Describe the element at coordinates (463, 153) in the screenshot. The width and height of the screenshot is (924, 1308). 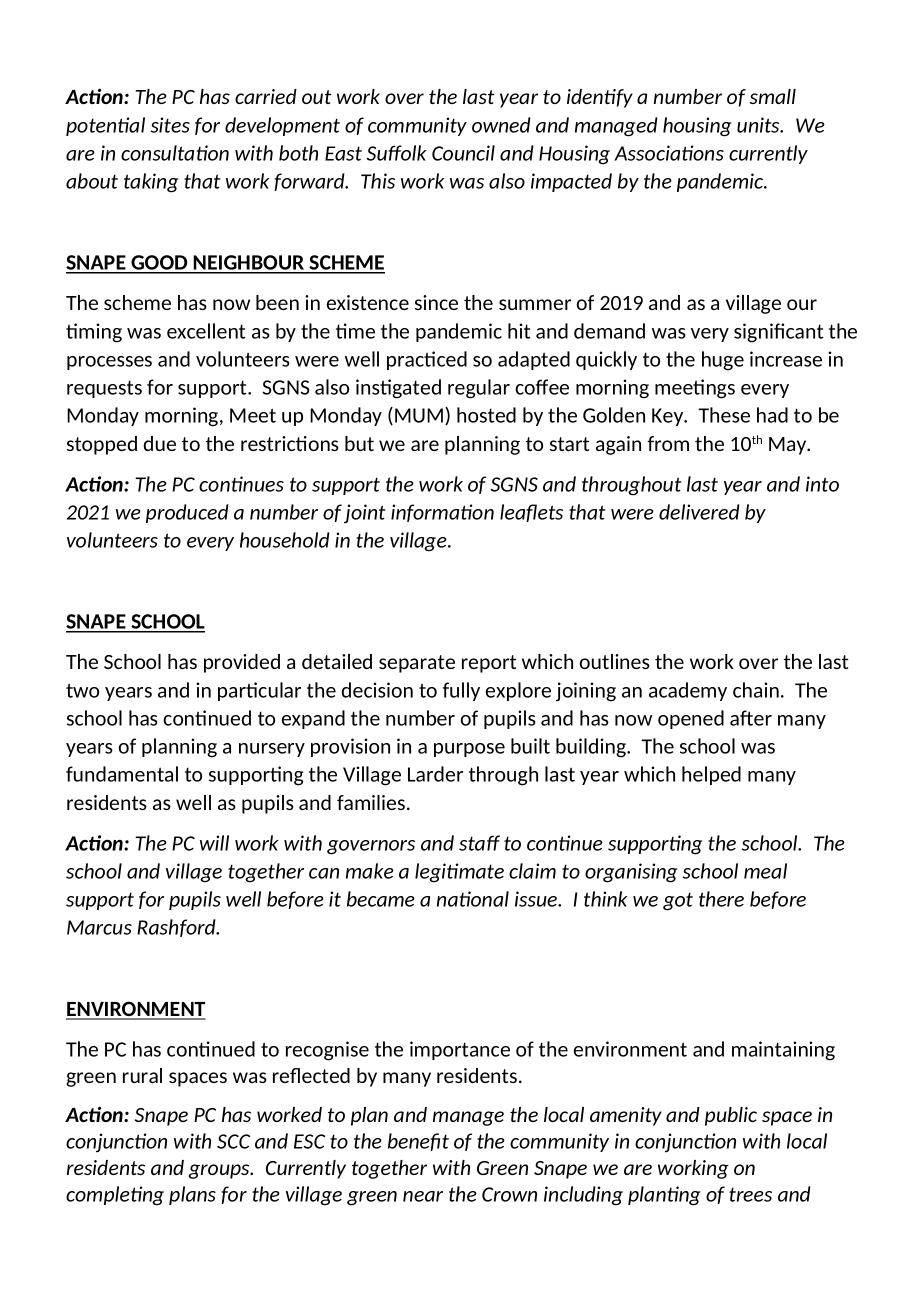
I see `Council` at that location.
